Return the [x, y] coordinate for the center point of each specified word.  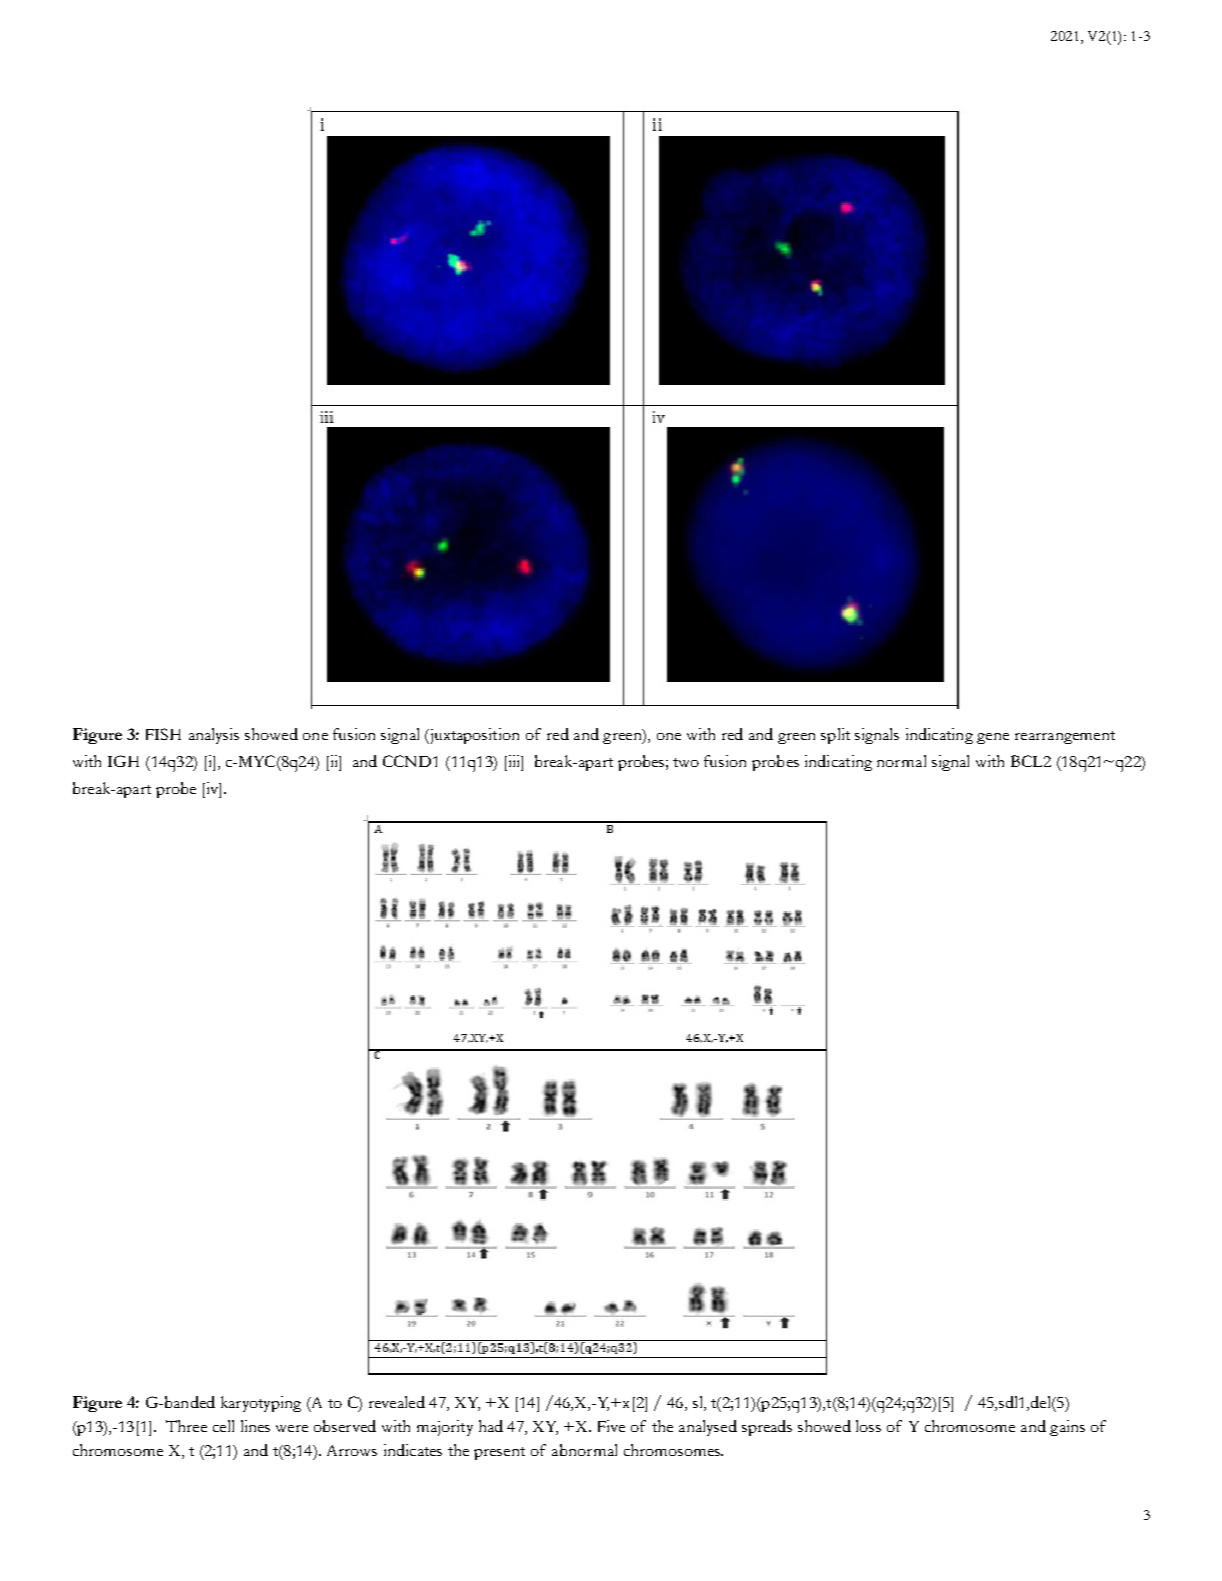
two [686, 762]
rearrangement [1065, 737]
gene [993, 738]
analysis [214, 736]
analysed [708, 1428]
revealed [397, 1402]
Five [611, 1426]
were [292, 1428]
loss [868, 1426]
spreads [767, 1428]
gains [1067, 1428]
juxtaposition [473, 736]
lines [255, 1426]
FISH [163, 734]
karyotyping [261, 1404]
